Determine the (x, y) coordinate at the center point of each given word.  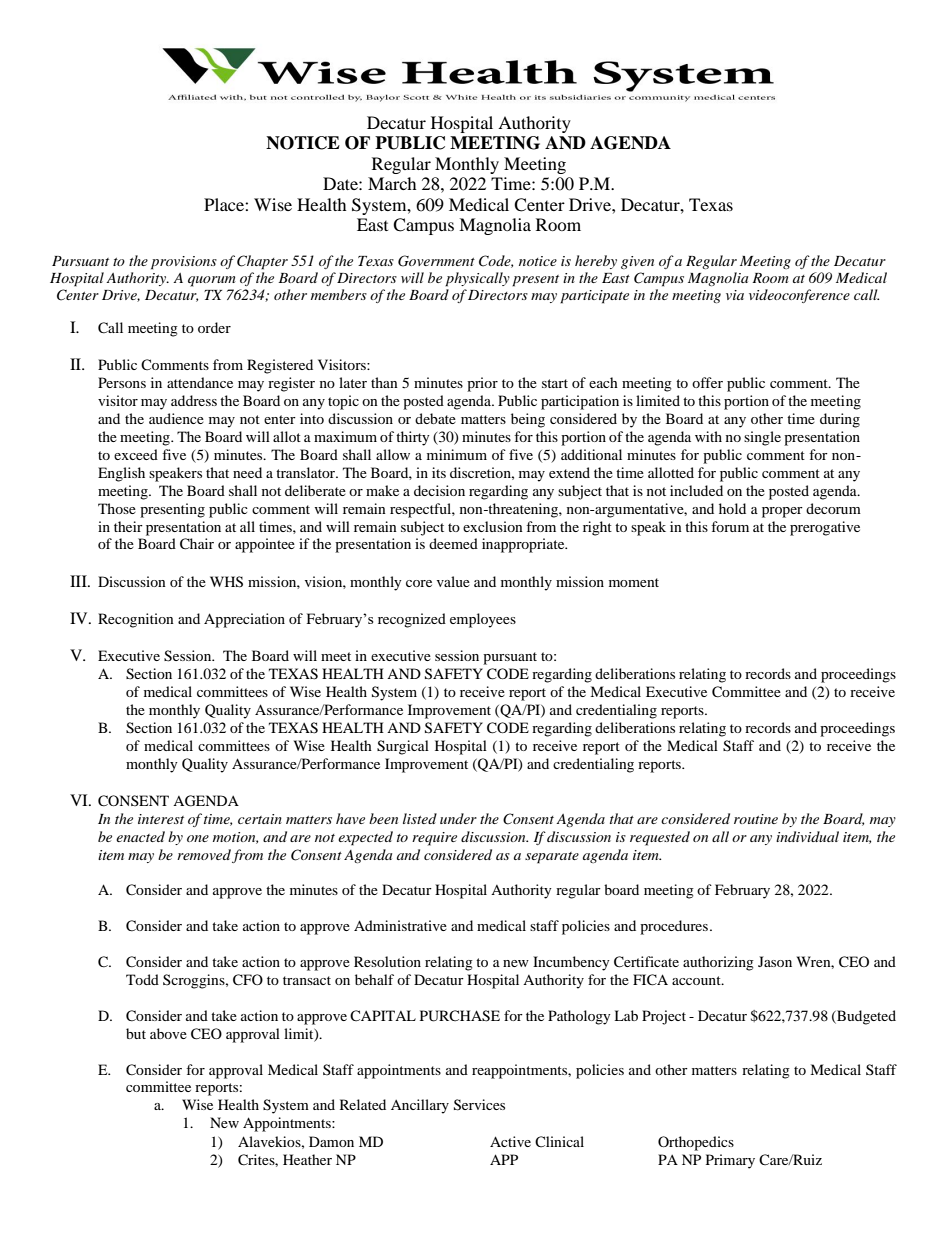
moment (634, 582)
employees (483, 620)
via (735, 295)
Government (436, 261)
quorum (212, 281)
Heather (307, 1159)
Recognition (136, 620)
